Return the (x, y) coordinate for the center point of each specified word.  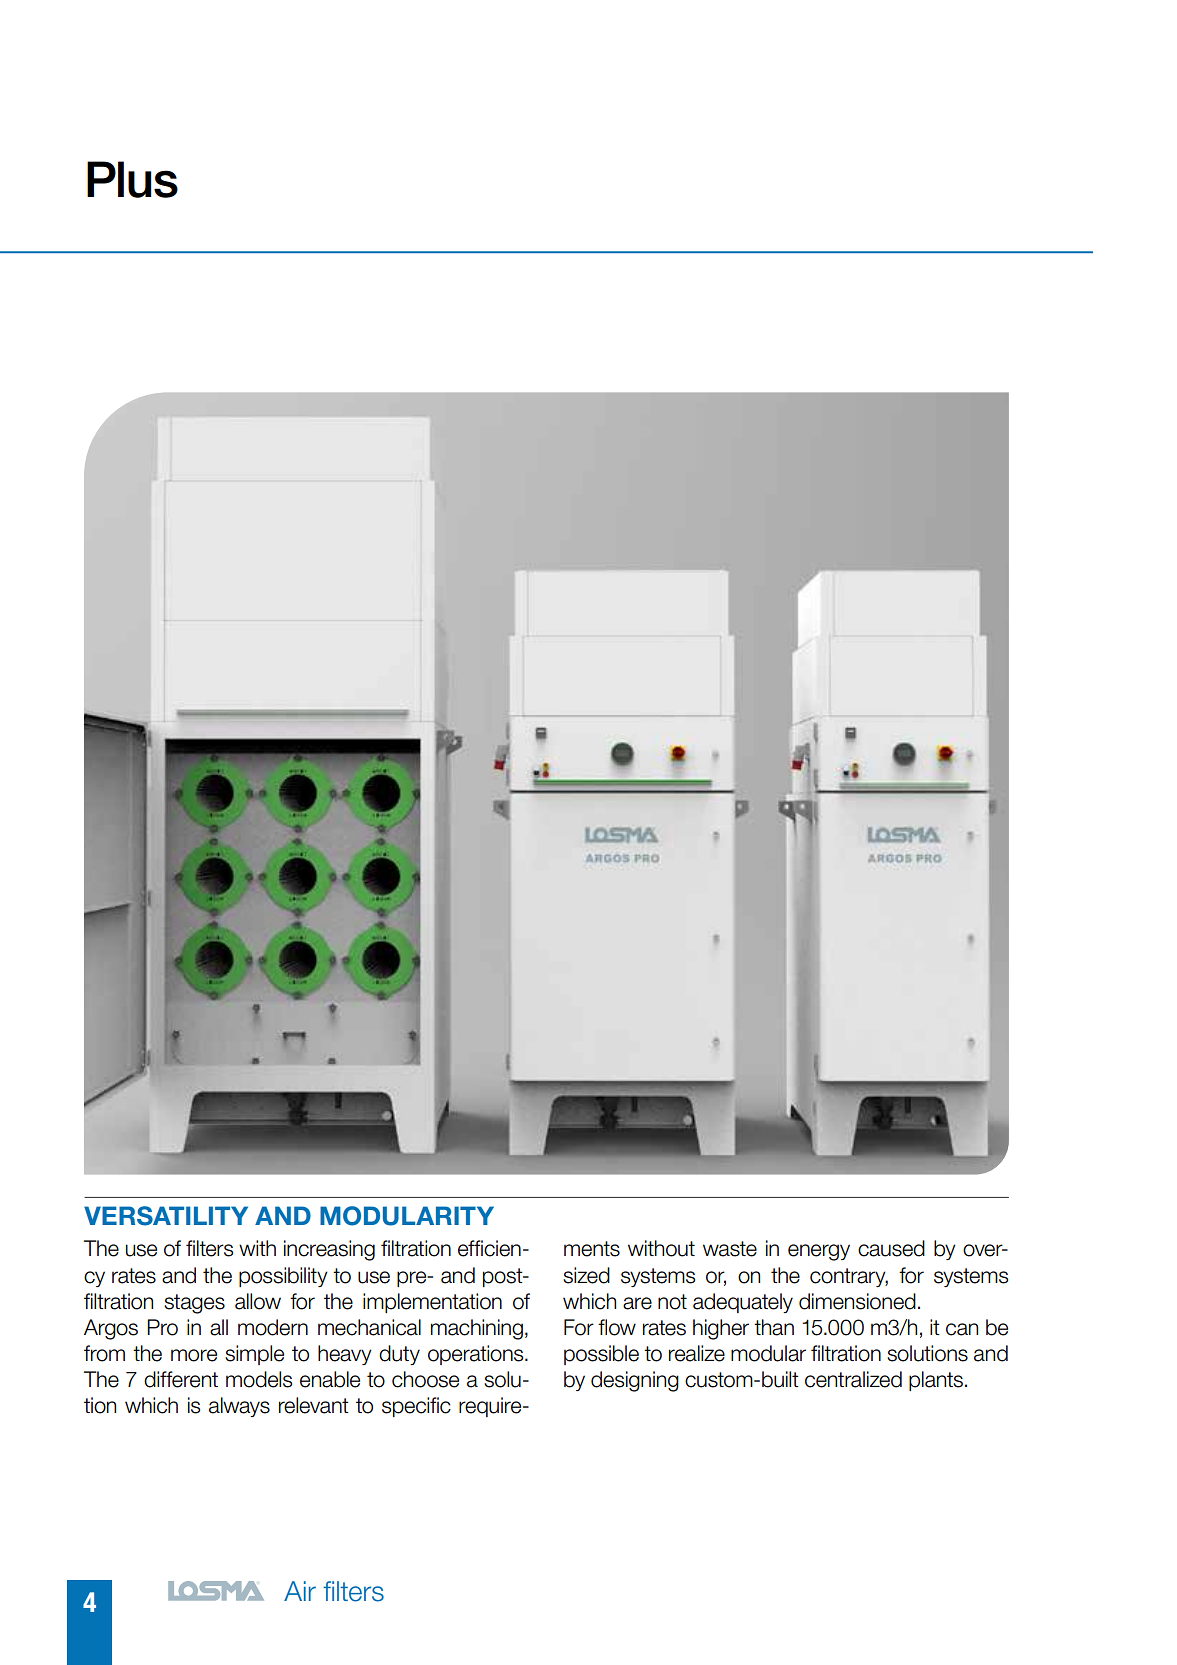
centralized (853, 1379)
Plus (132, 179)
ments (592, 1249)
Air (300, 1591)
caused (891, 1248)
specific (416, 1407)
